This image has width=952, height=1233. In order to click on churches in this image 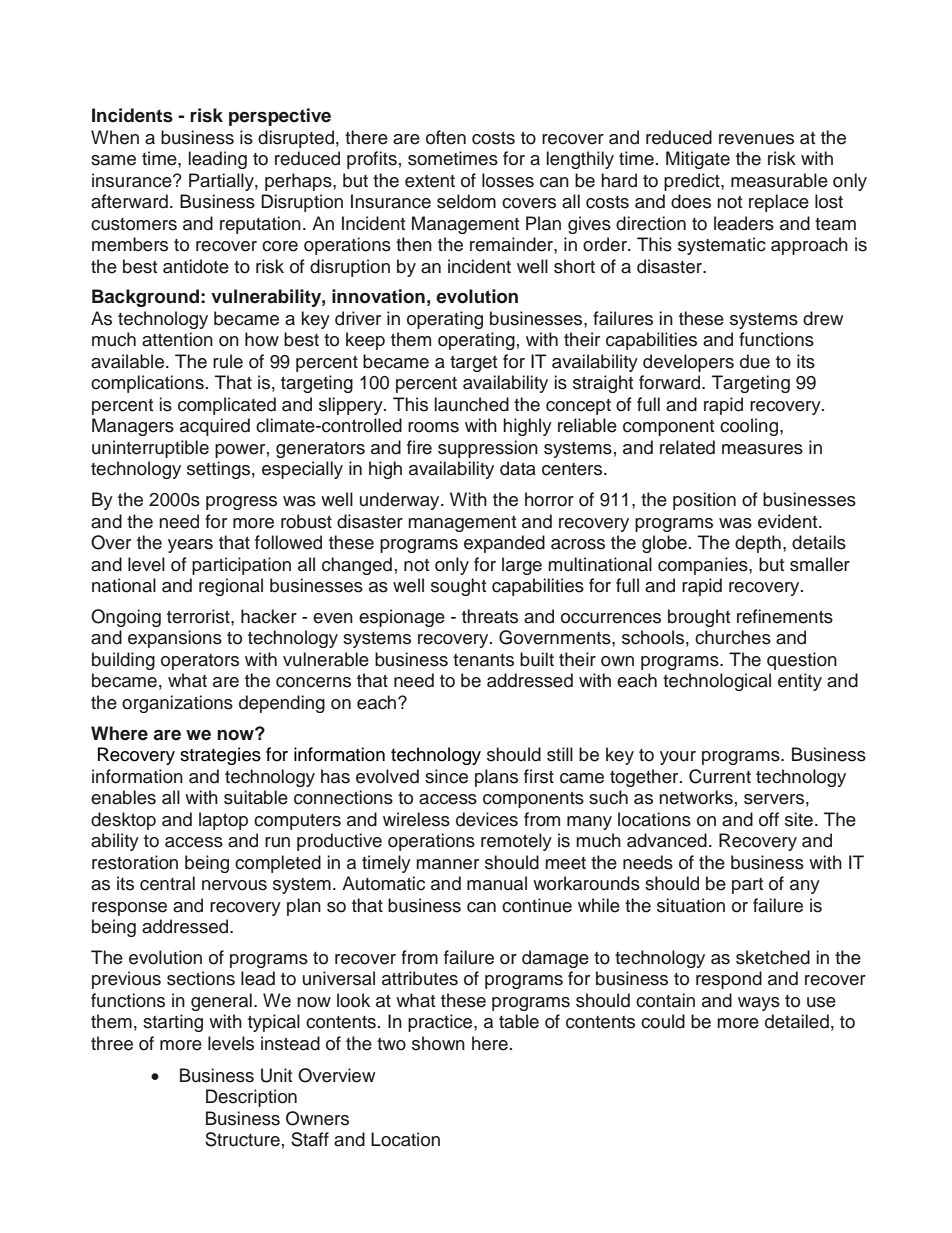, I will do `click(733, 637)`.
